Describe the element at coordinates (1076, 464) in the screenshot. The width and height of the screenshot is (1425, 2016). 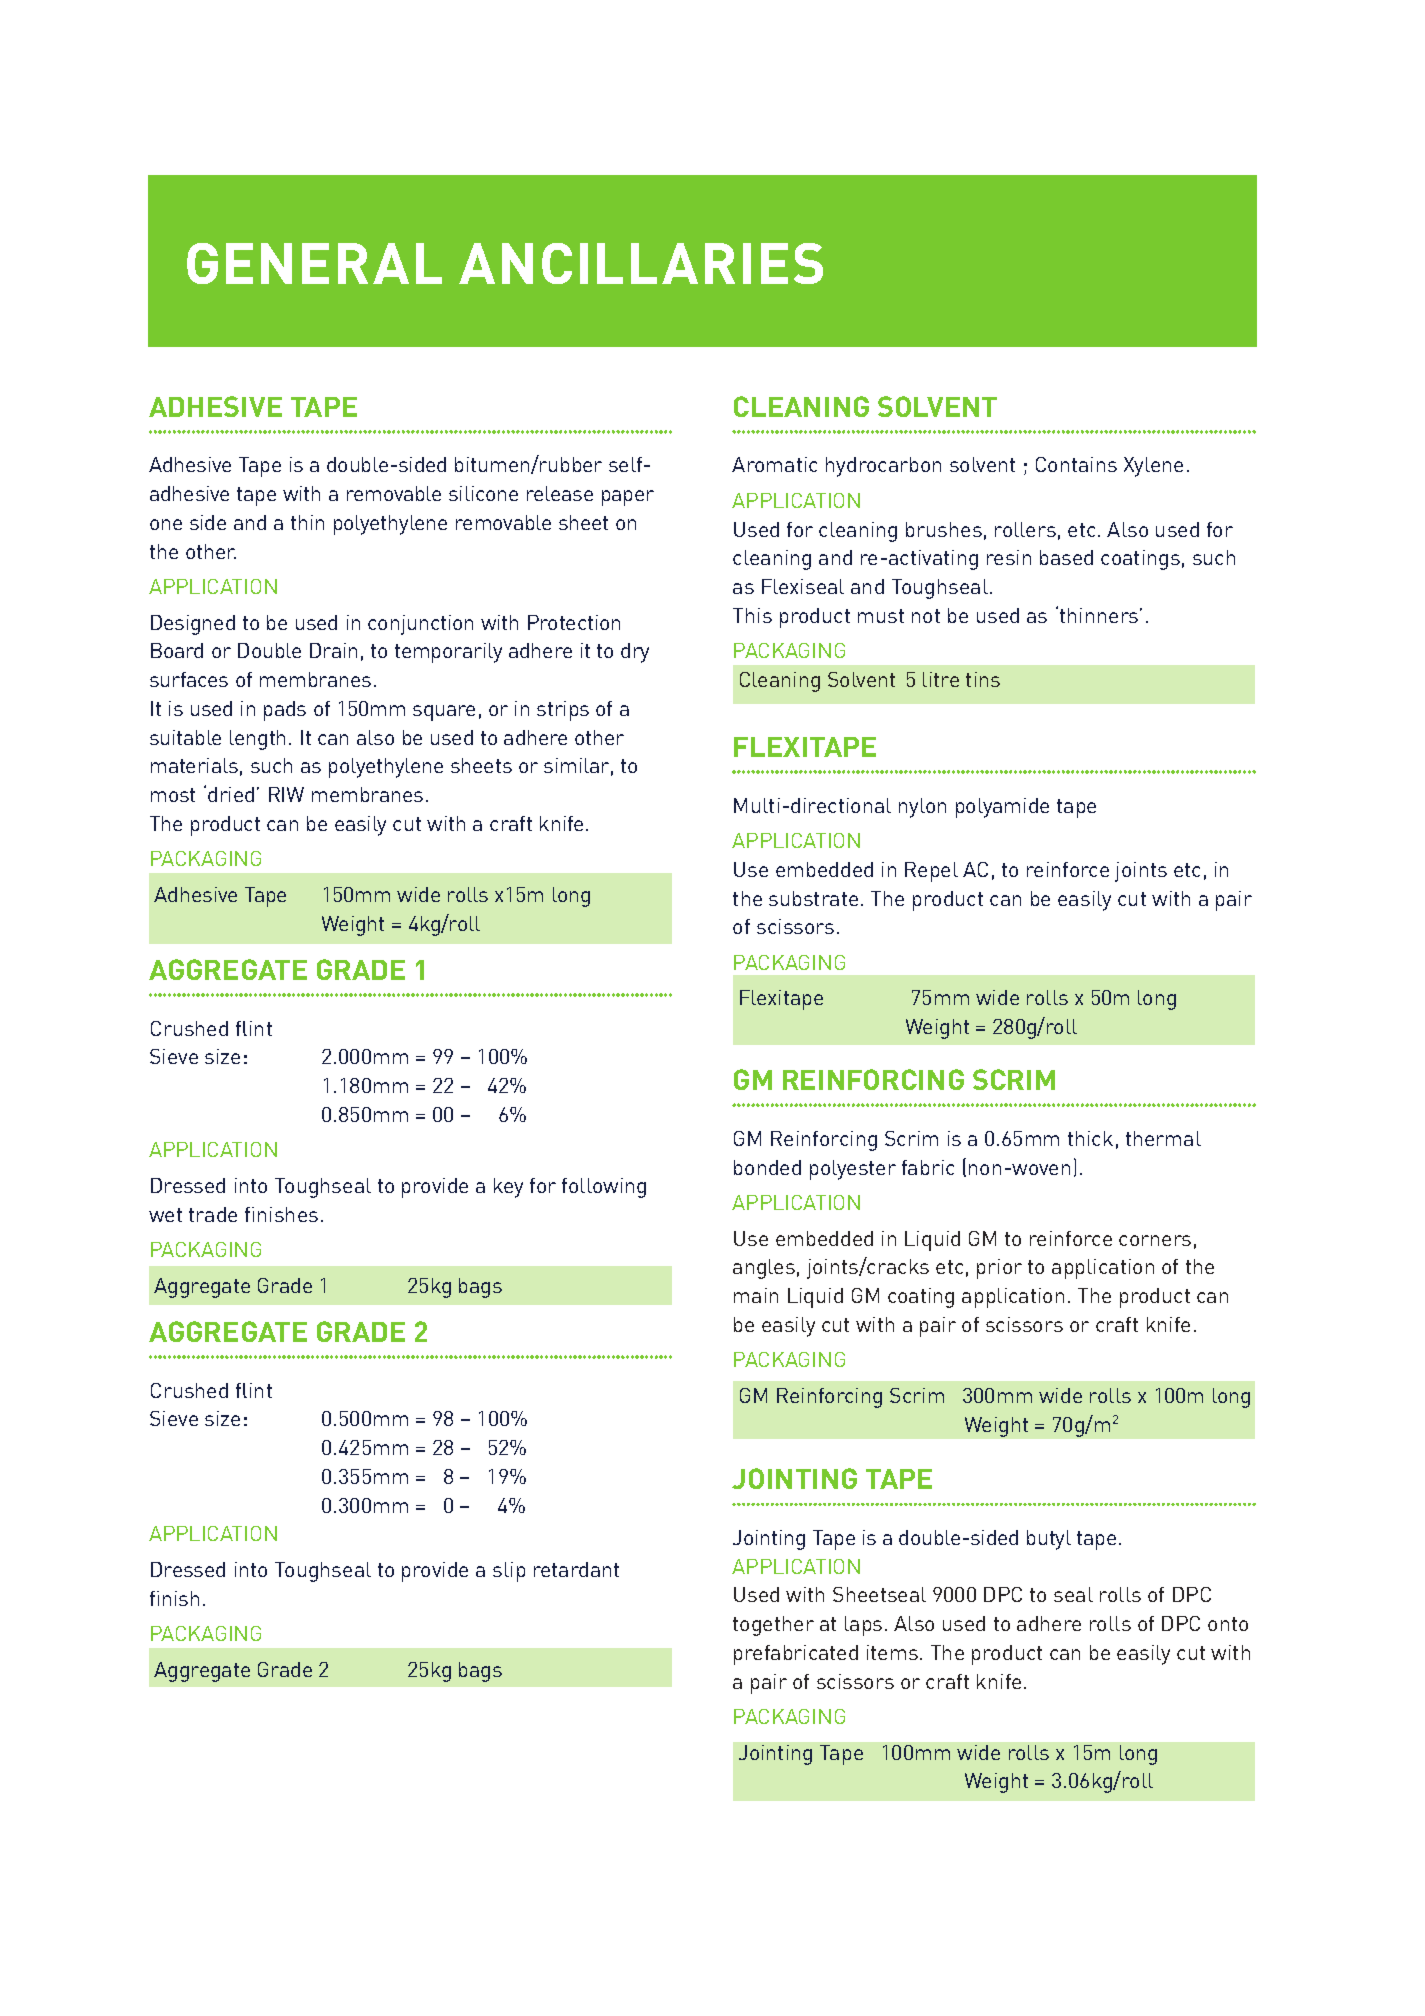
I see `Contains` at that location.
